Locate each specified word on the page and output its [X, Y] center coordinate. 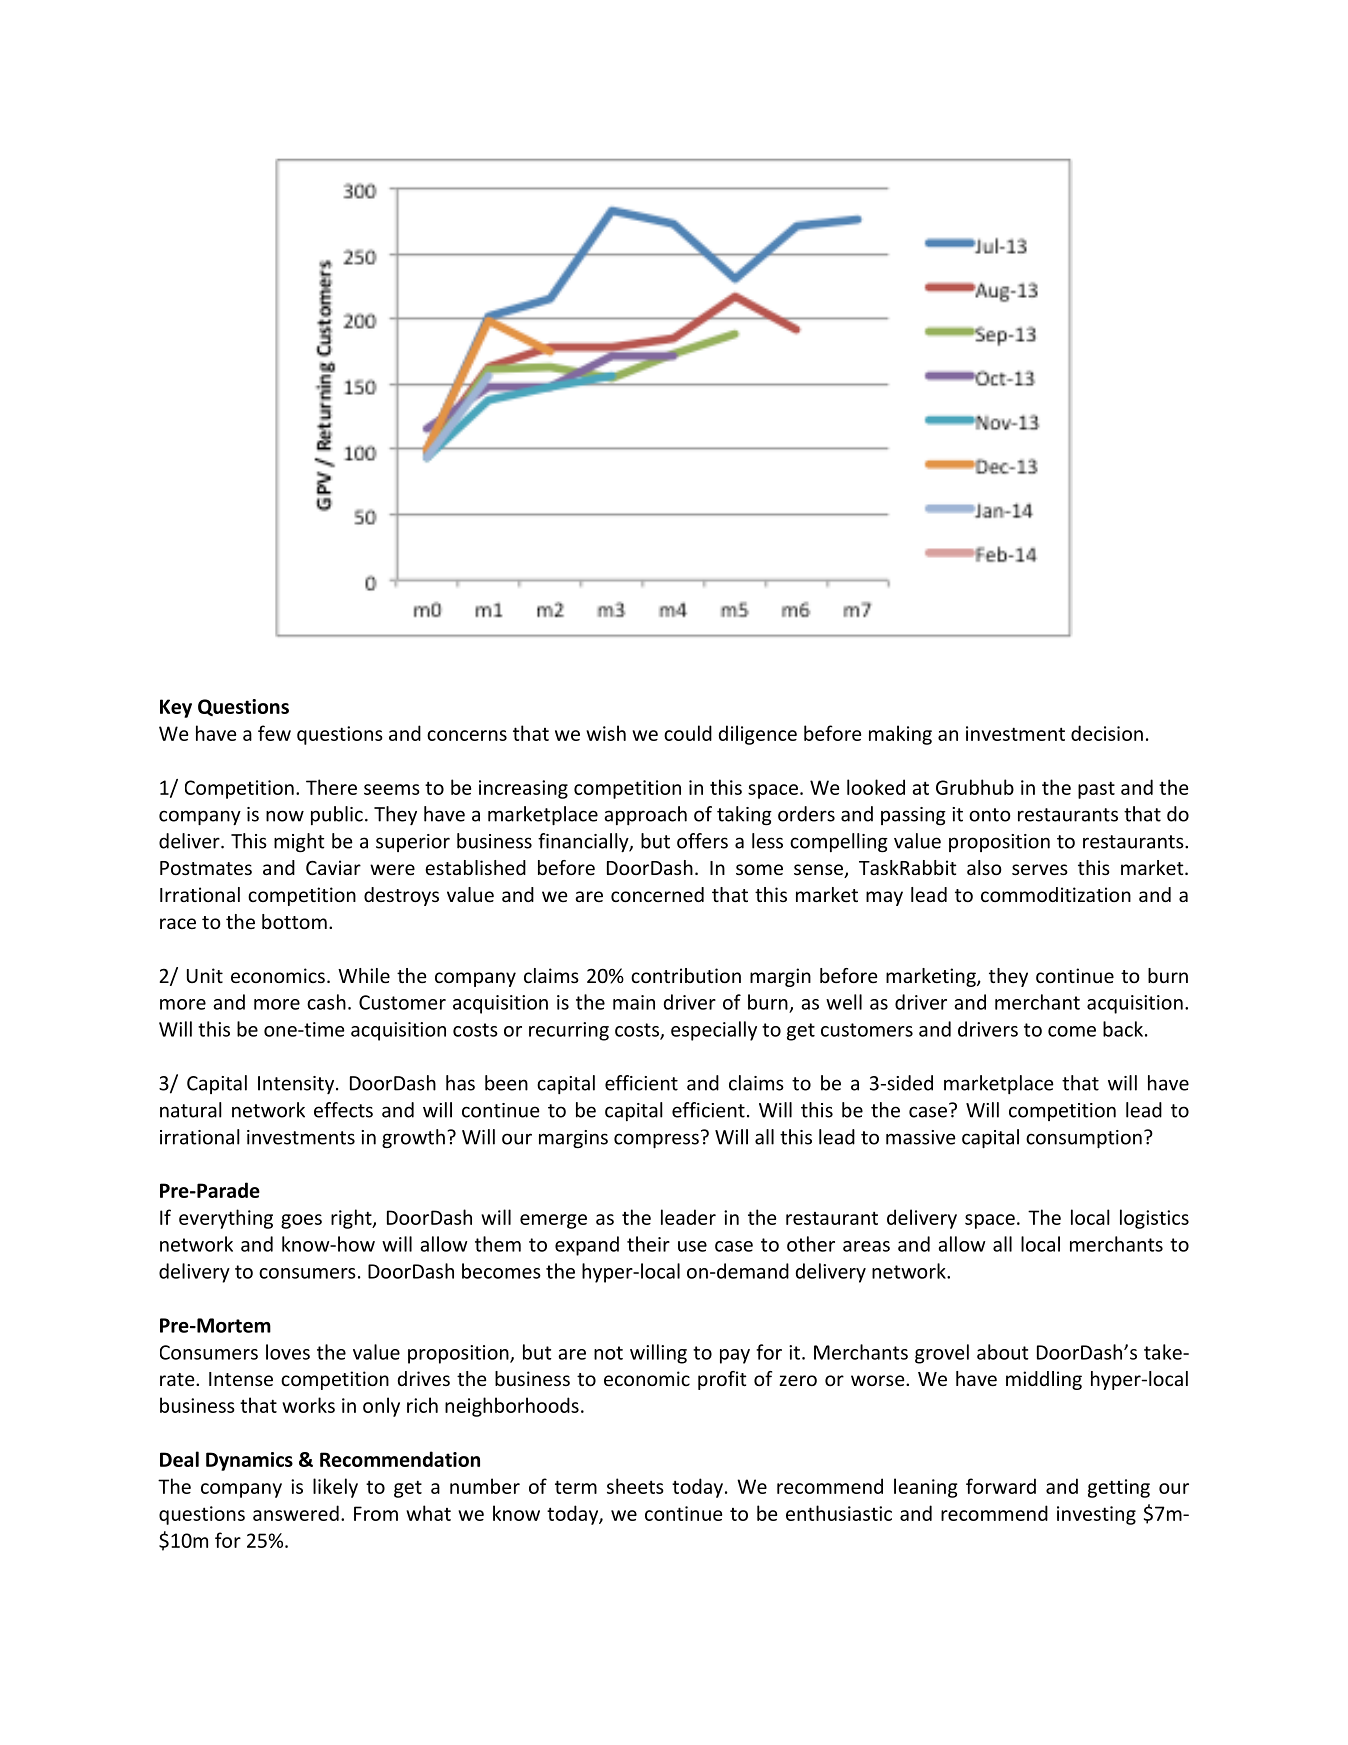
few [274, 733]
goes [301, 1221]
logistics [1154, 1219]
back [1123, 1029]
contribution [686, 975]
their [648, 1244]
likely [335, 1488]
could [688, 733]
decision [1107, 733]
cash [326, 1002]
